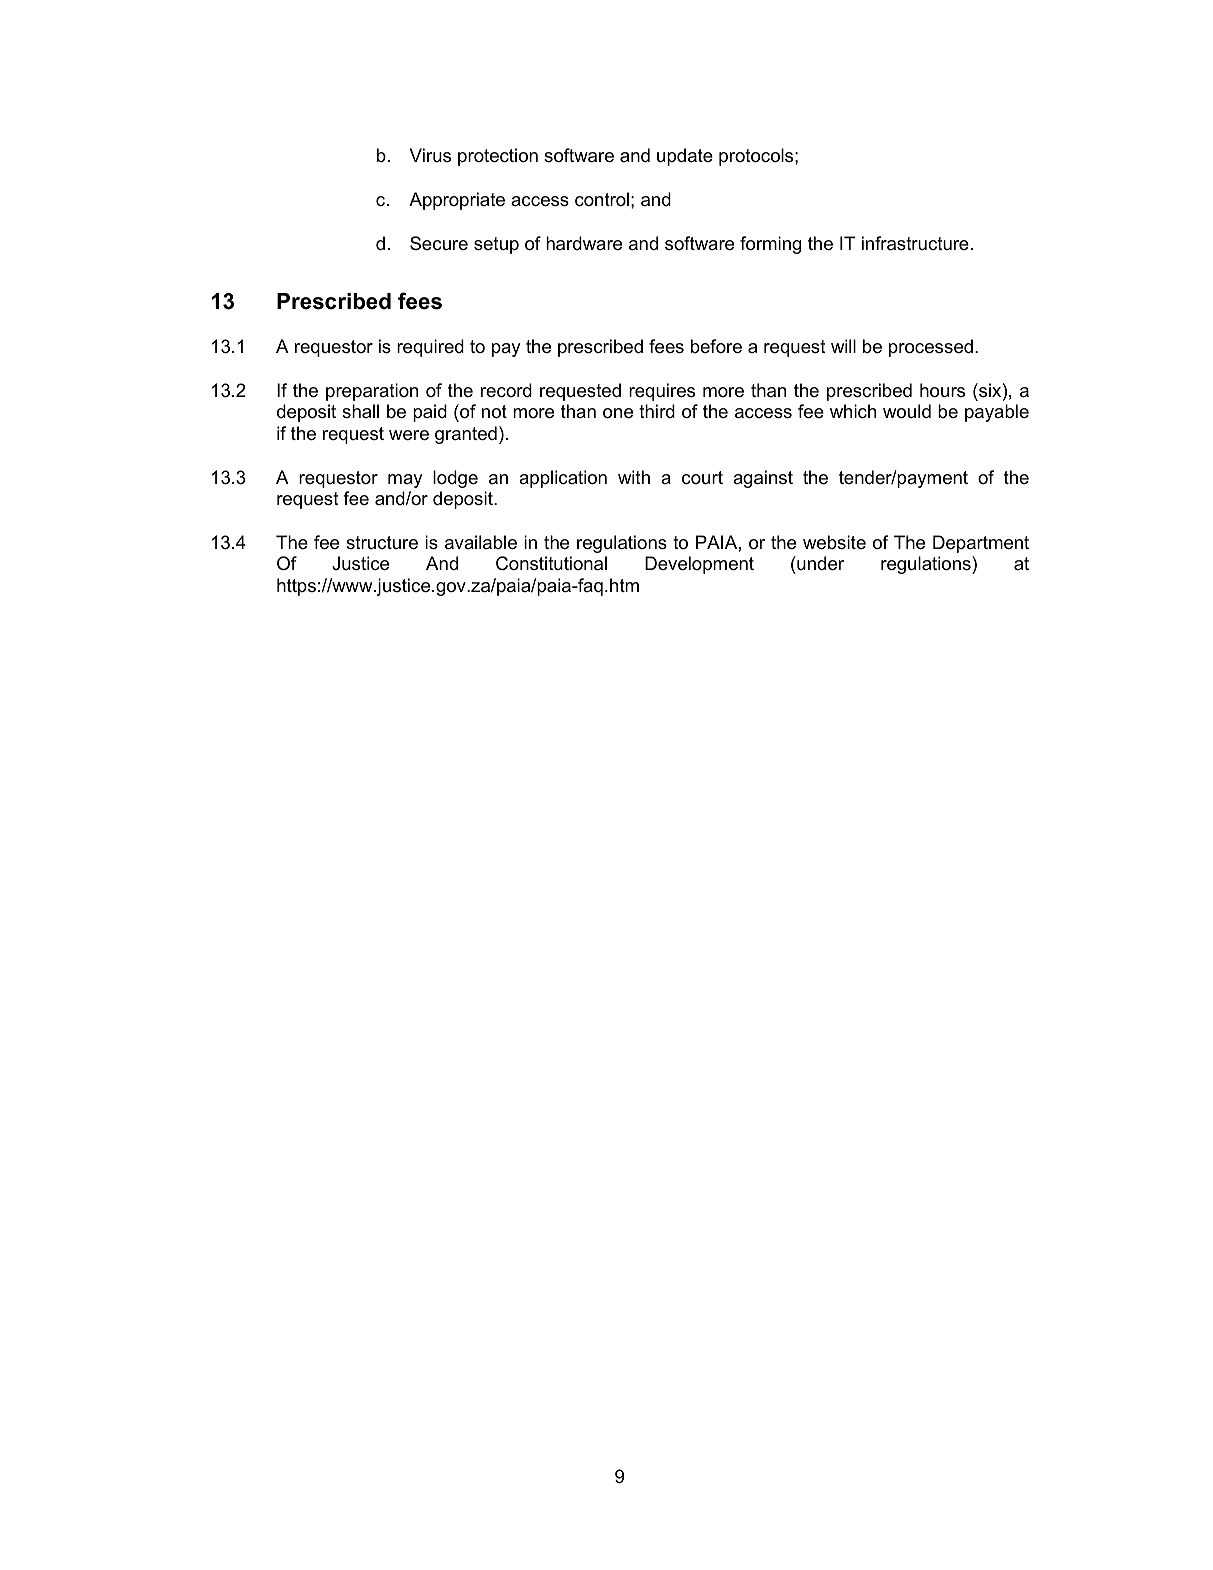  Describe the element at coordinates (584, 243) in the image. I see `hardware` at that location.
